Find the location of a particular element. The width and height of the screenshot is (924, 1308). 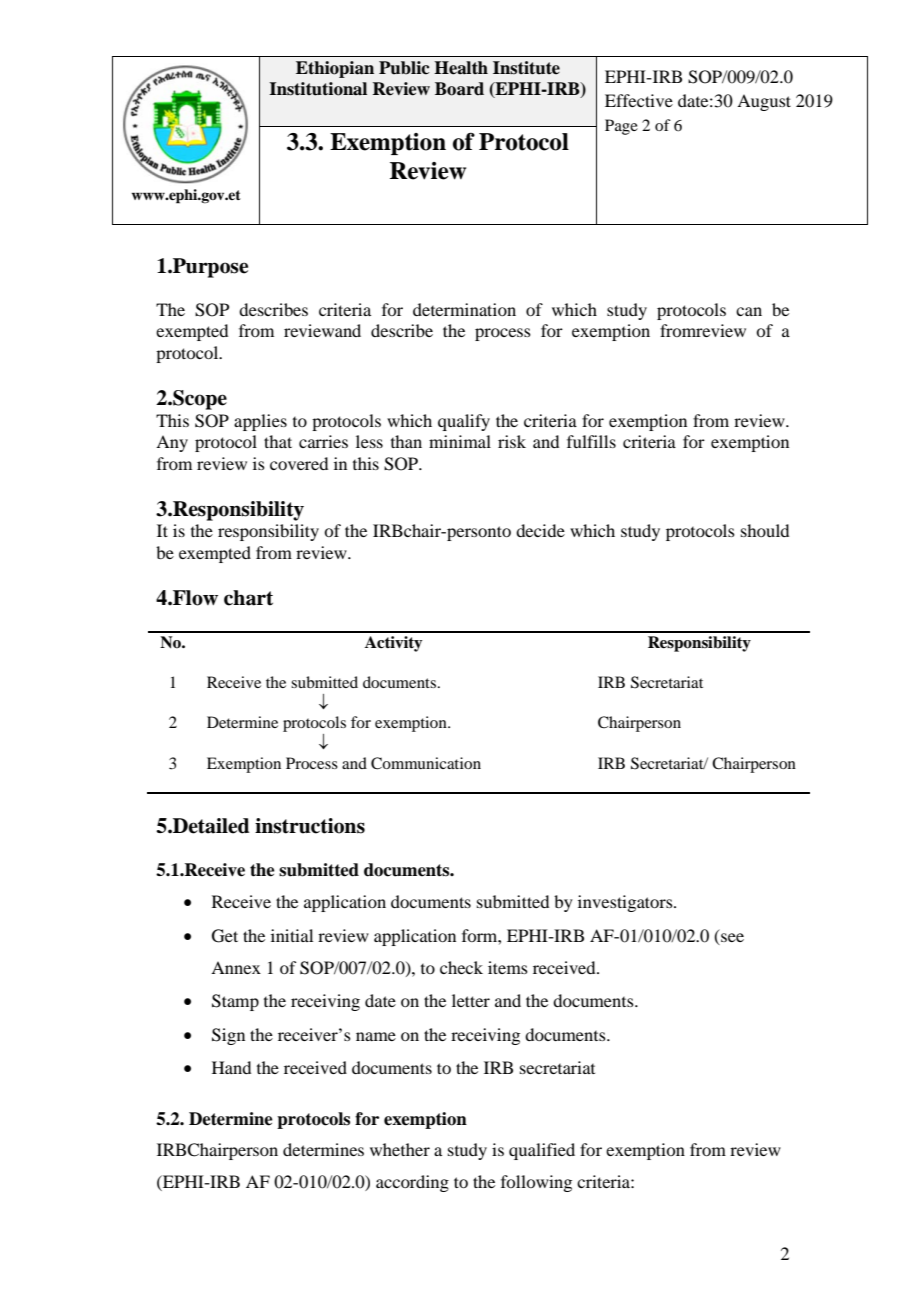

Communication is located at coordinates (426, 763).
